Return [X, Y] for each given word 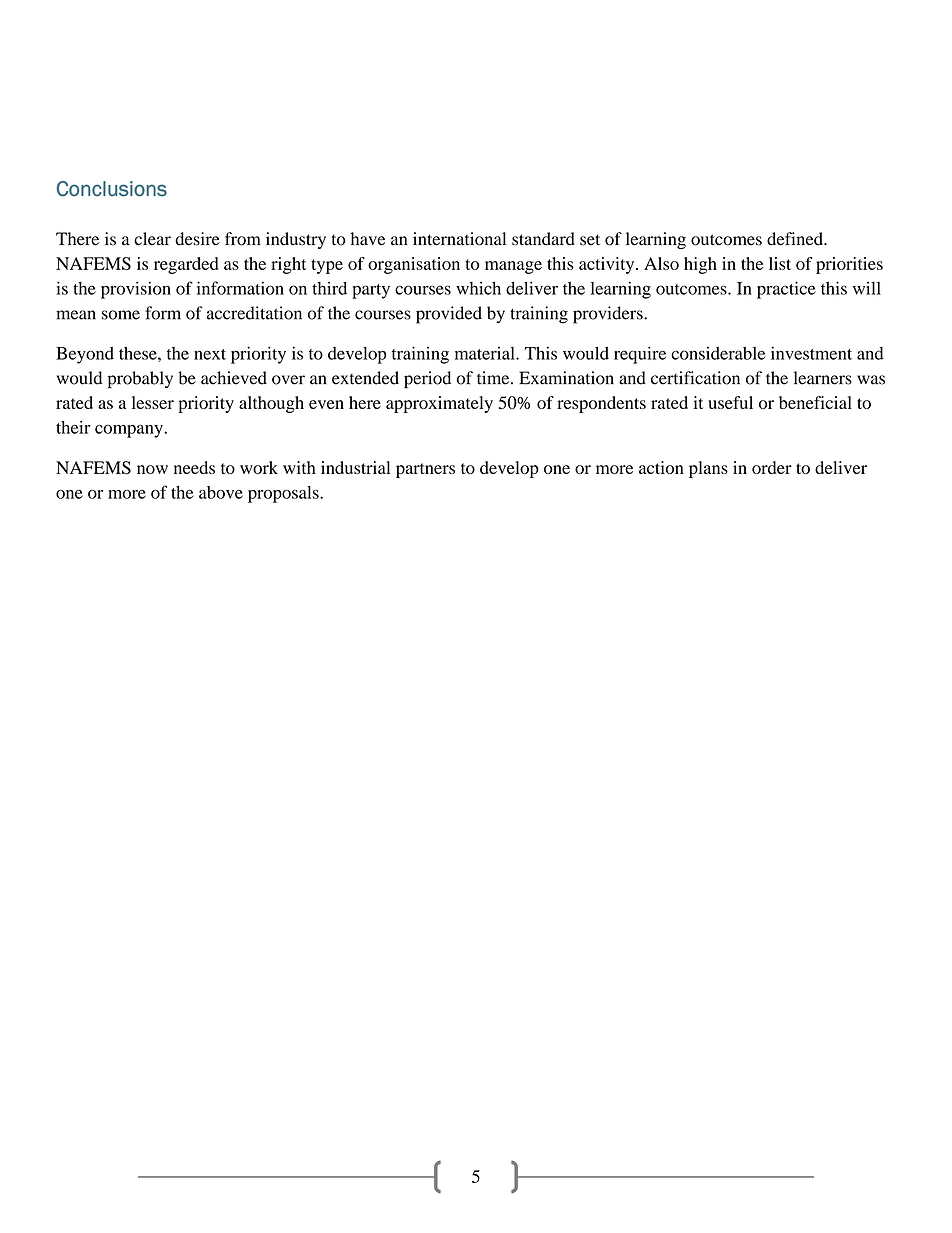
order [772, 467]
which [478, 288]
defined [796, 239]
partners [425, 470]
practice [786, 290]
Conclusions [112, 189]
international [459, 239]
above [221, 492]
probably [140, 380]
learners [823, 378]
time [494, 378]
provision [136, 290]
